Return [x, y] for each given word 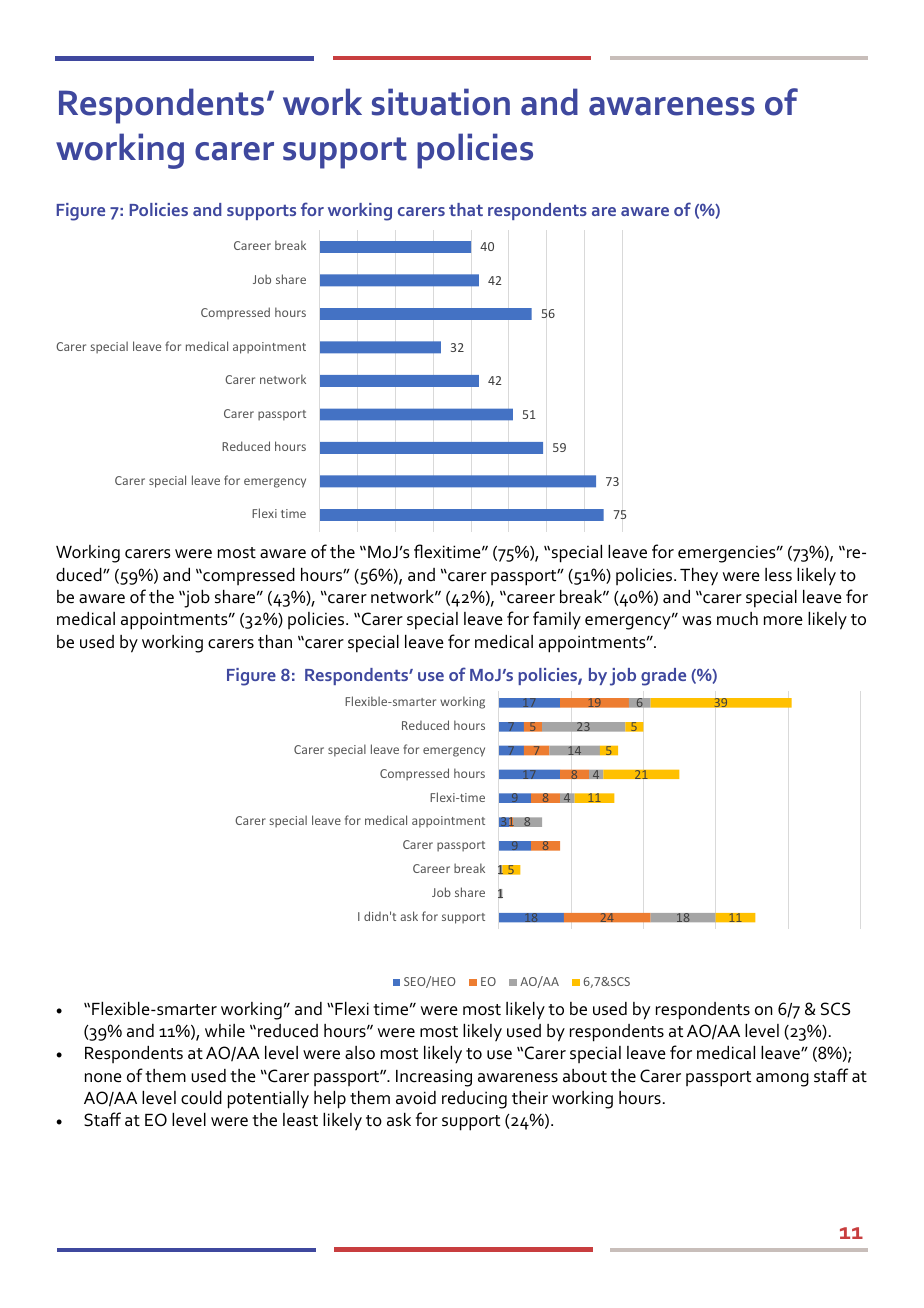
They [699, 576]
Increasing [434, 1078]
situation [441, 102]
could [201, 1098]
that [466, 209]
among [782, 1080]
